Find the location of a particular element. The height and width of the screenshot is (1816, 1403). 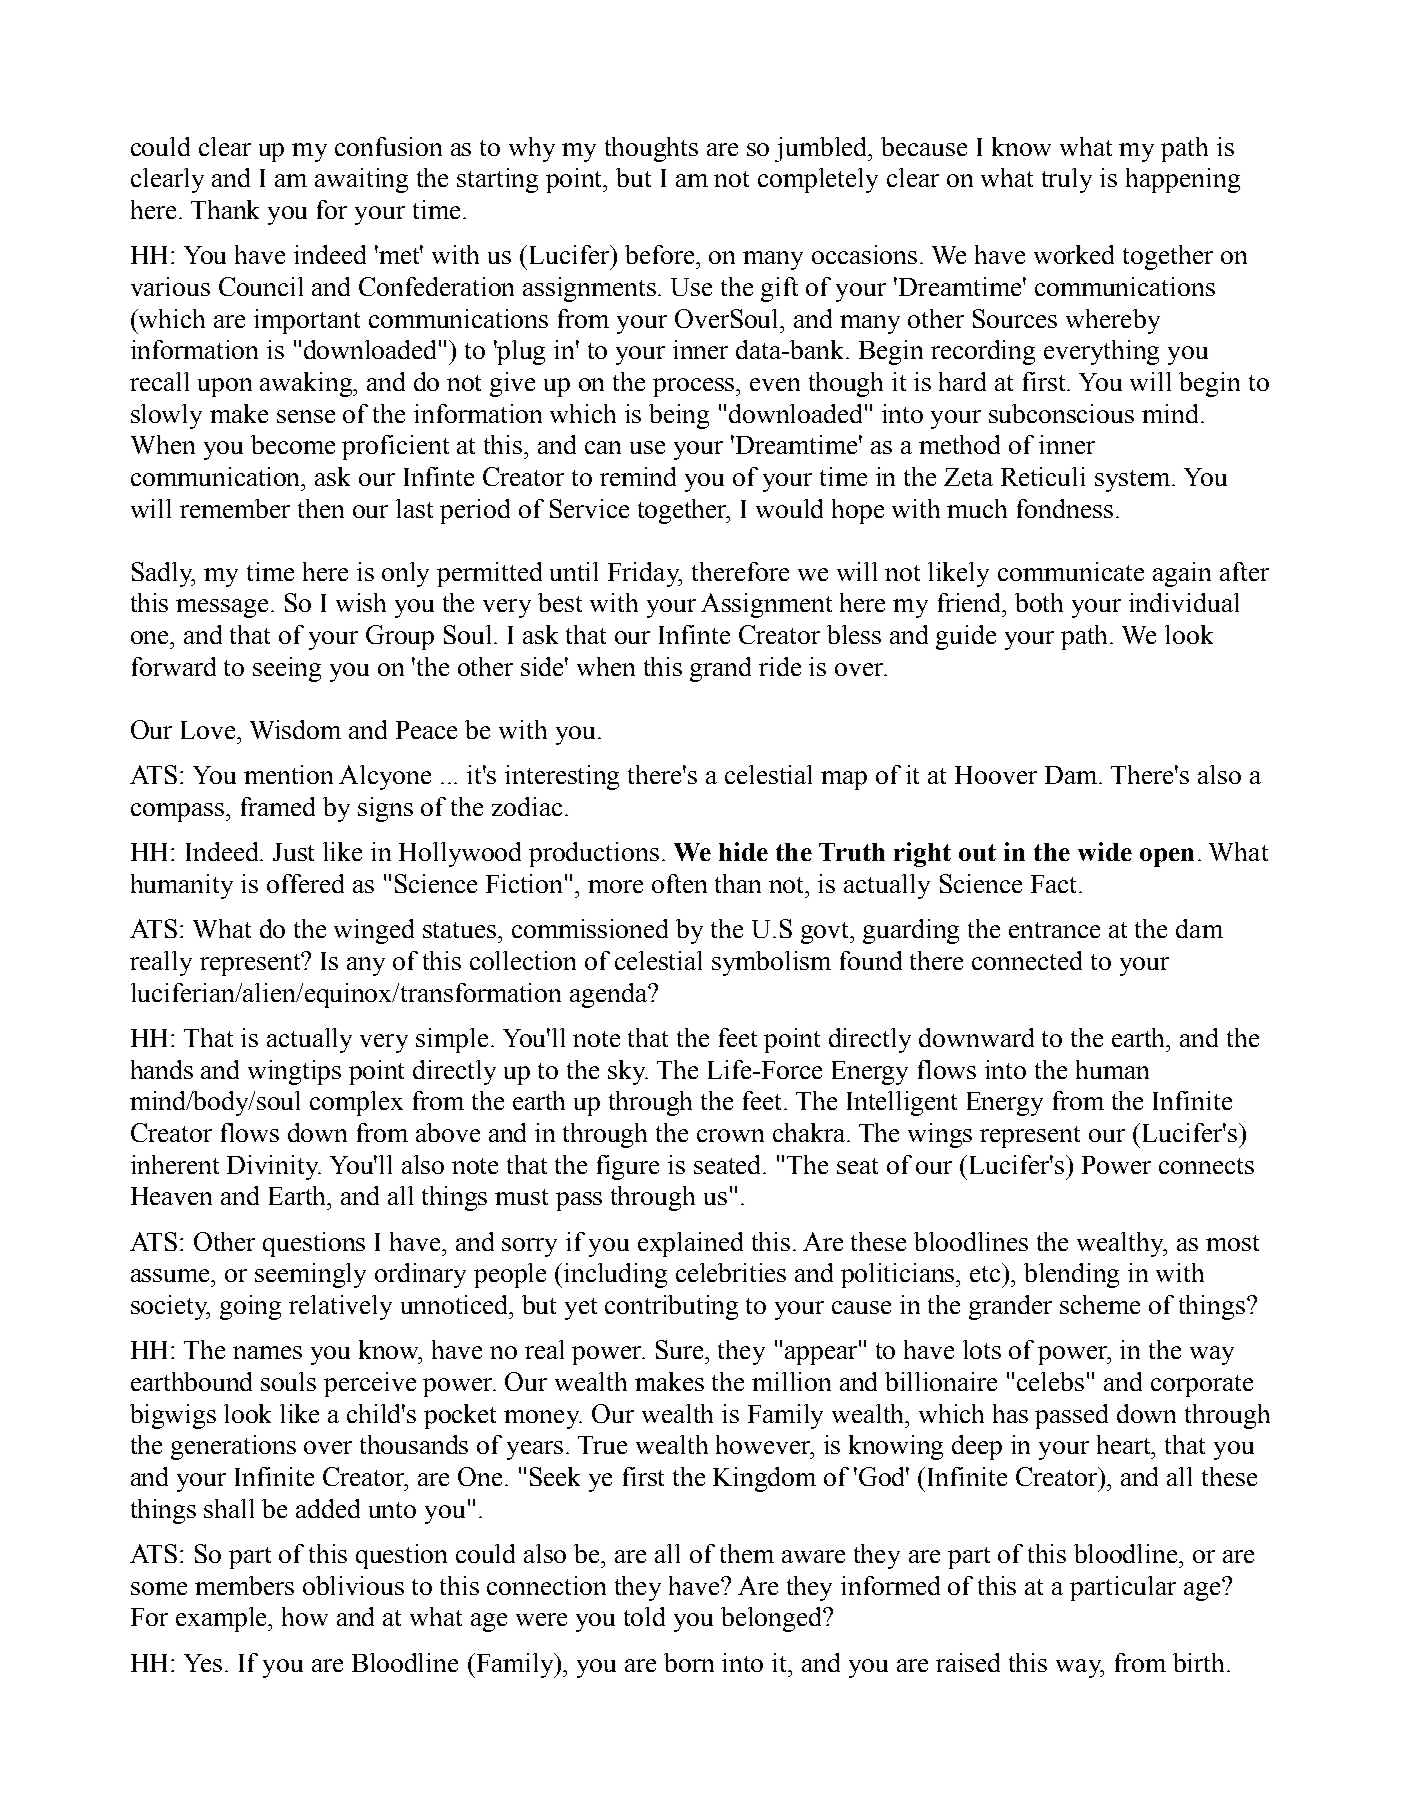

truly is located at coordinates (1067, 180).
